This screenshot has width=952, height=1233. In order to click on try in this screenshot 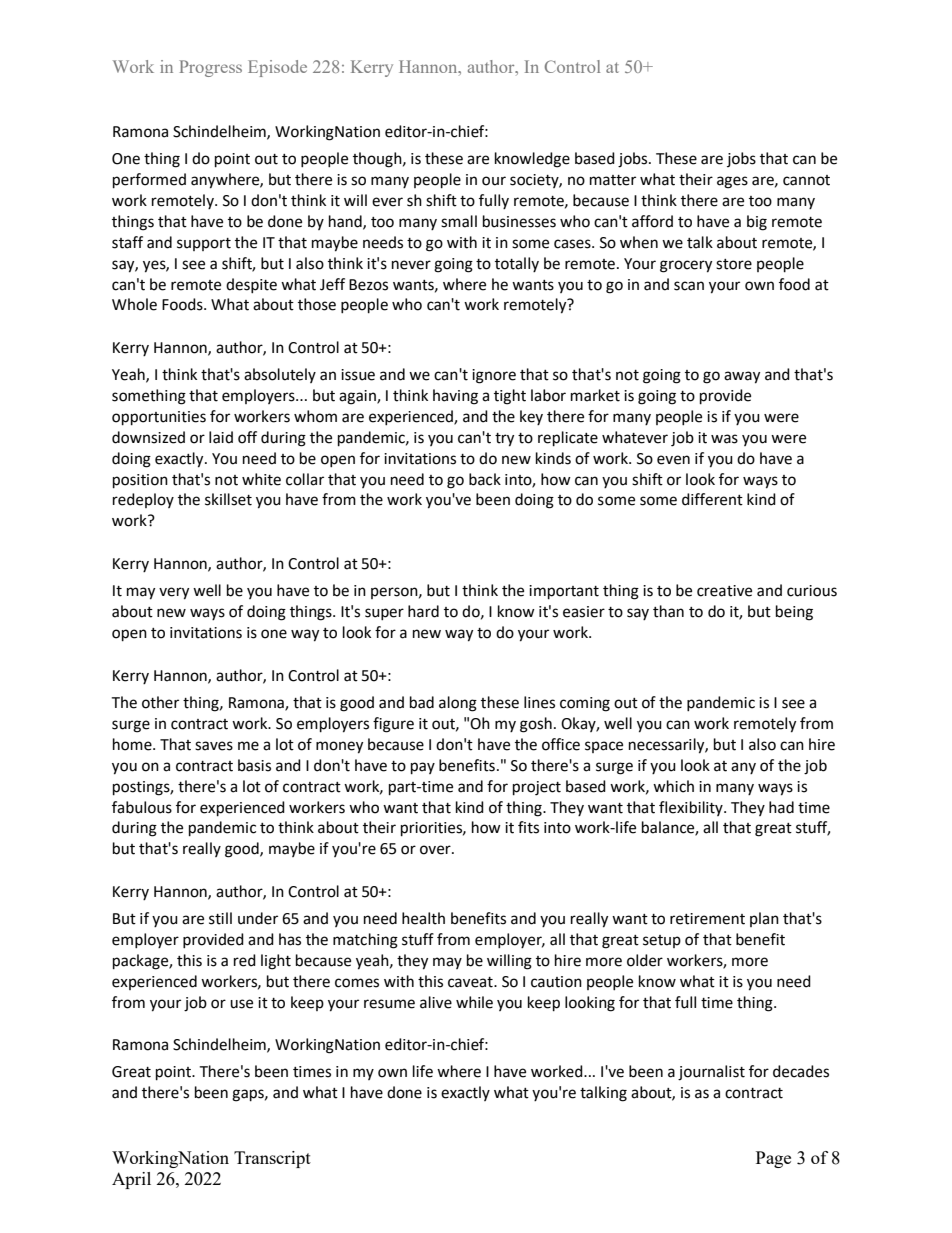, I will do `click(504, 440)`.
